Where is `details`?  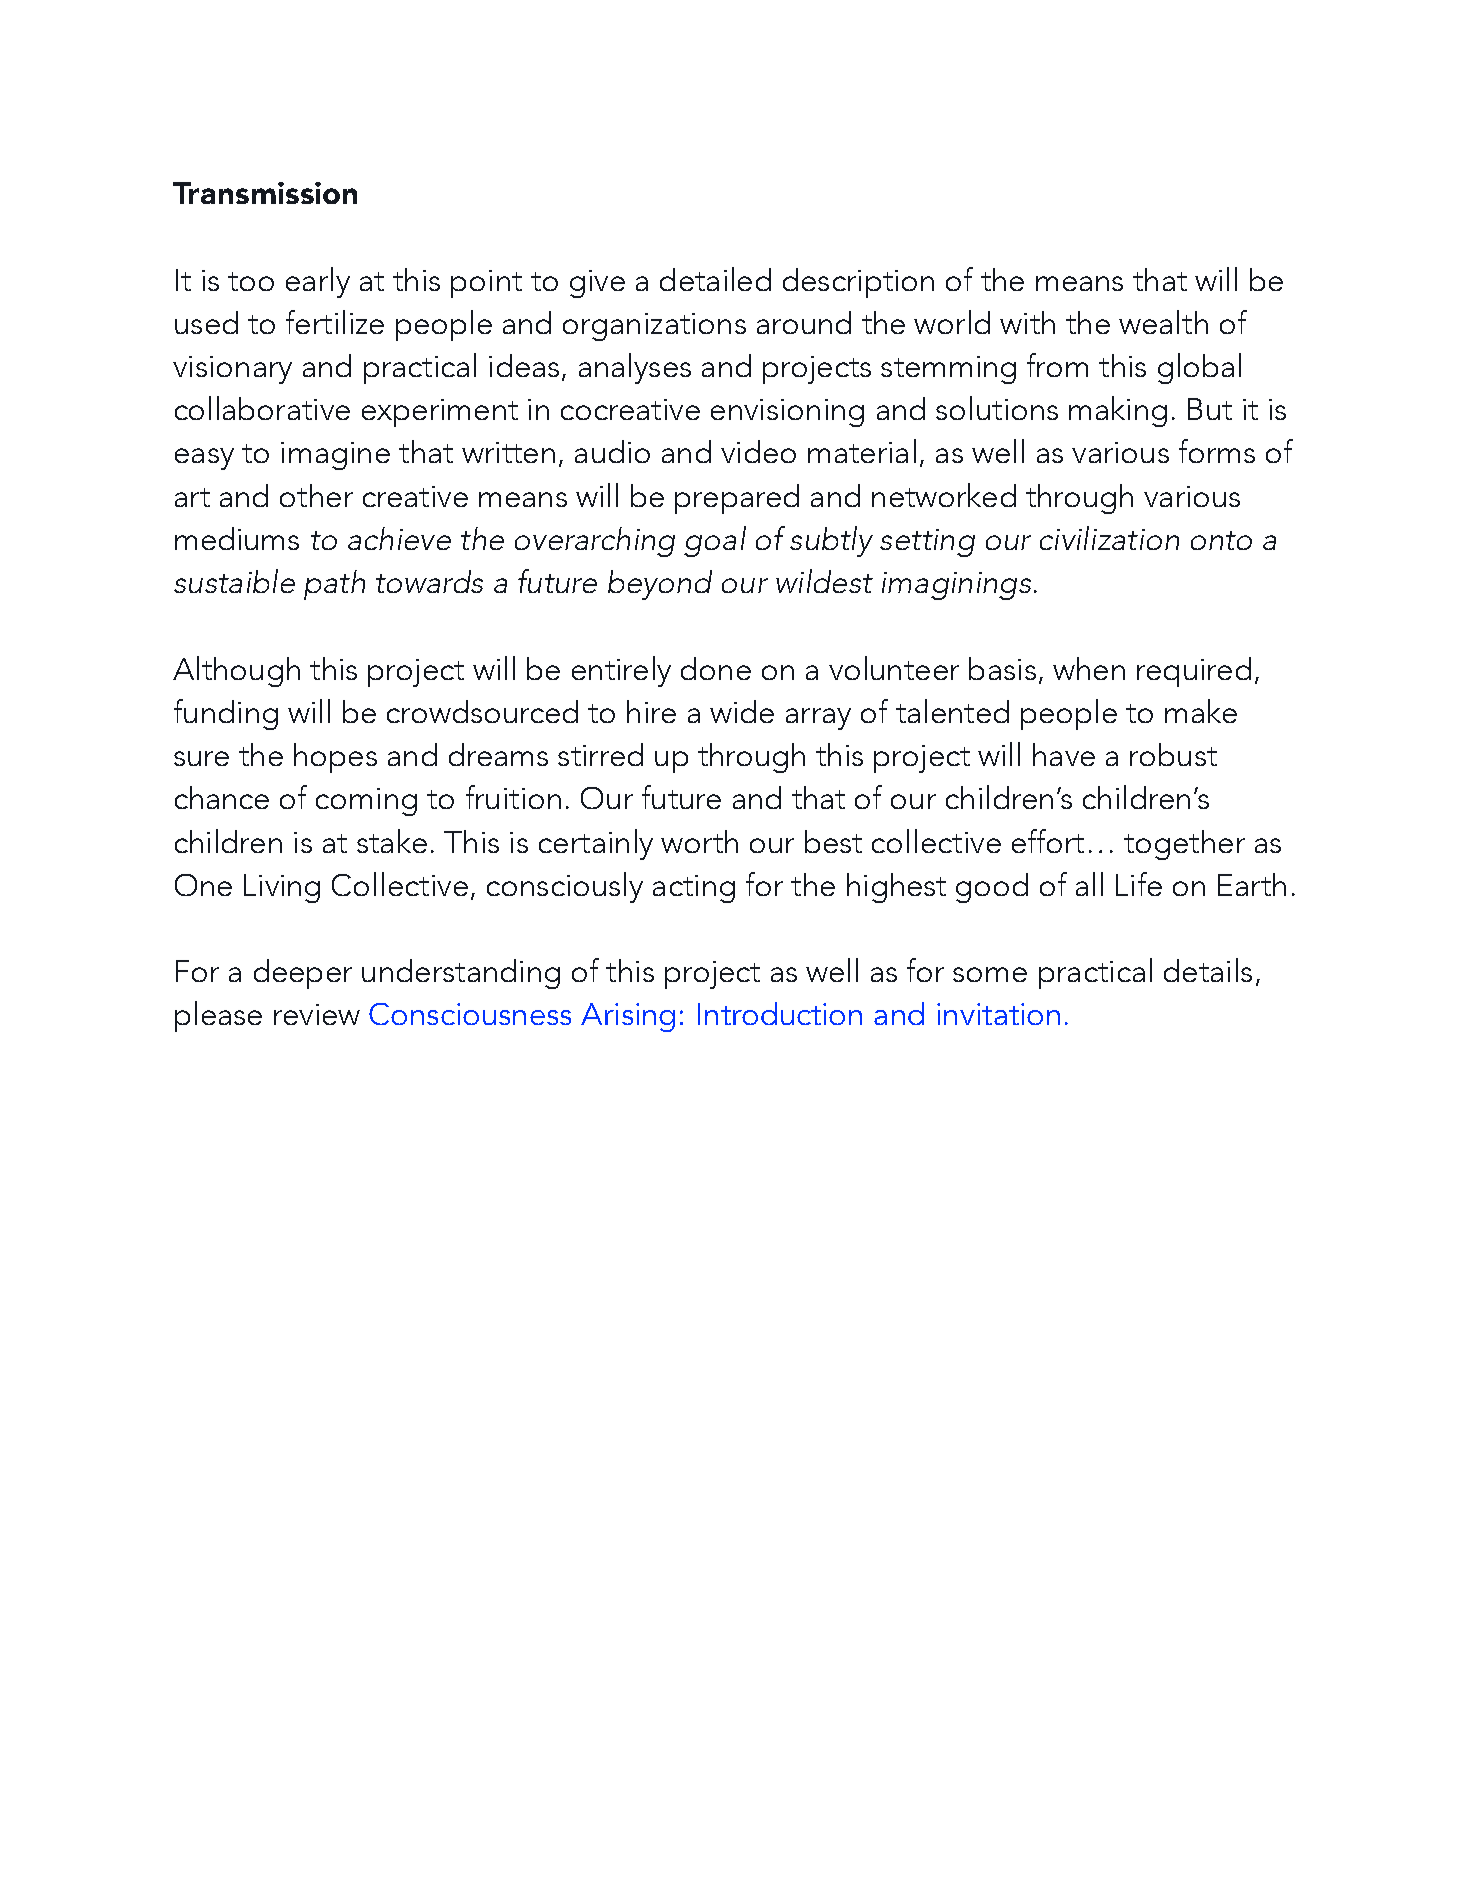 details is located at coordinates (1208, 970).
